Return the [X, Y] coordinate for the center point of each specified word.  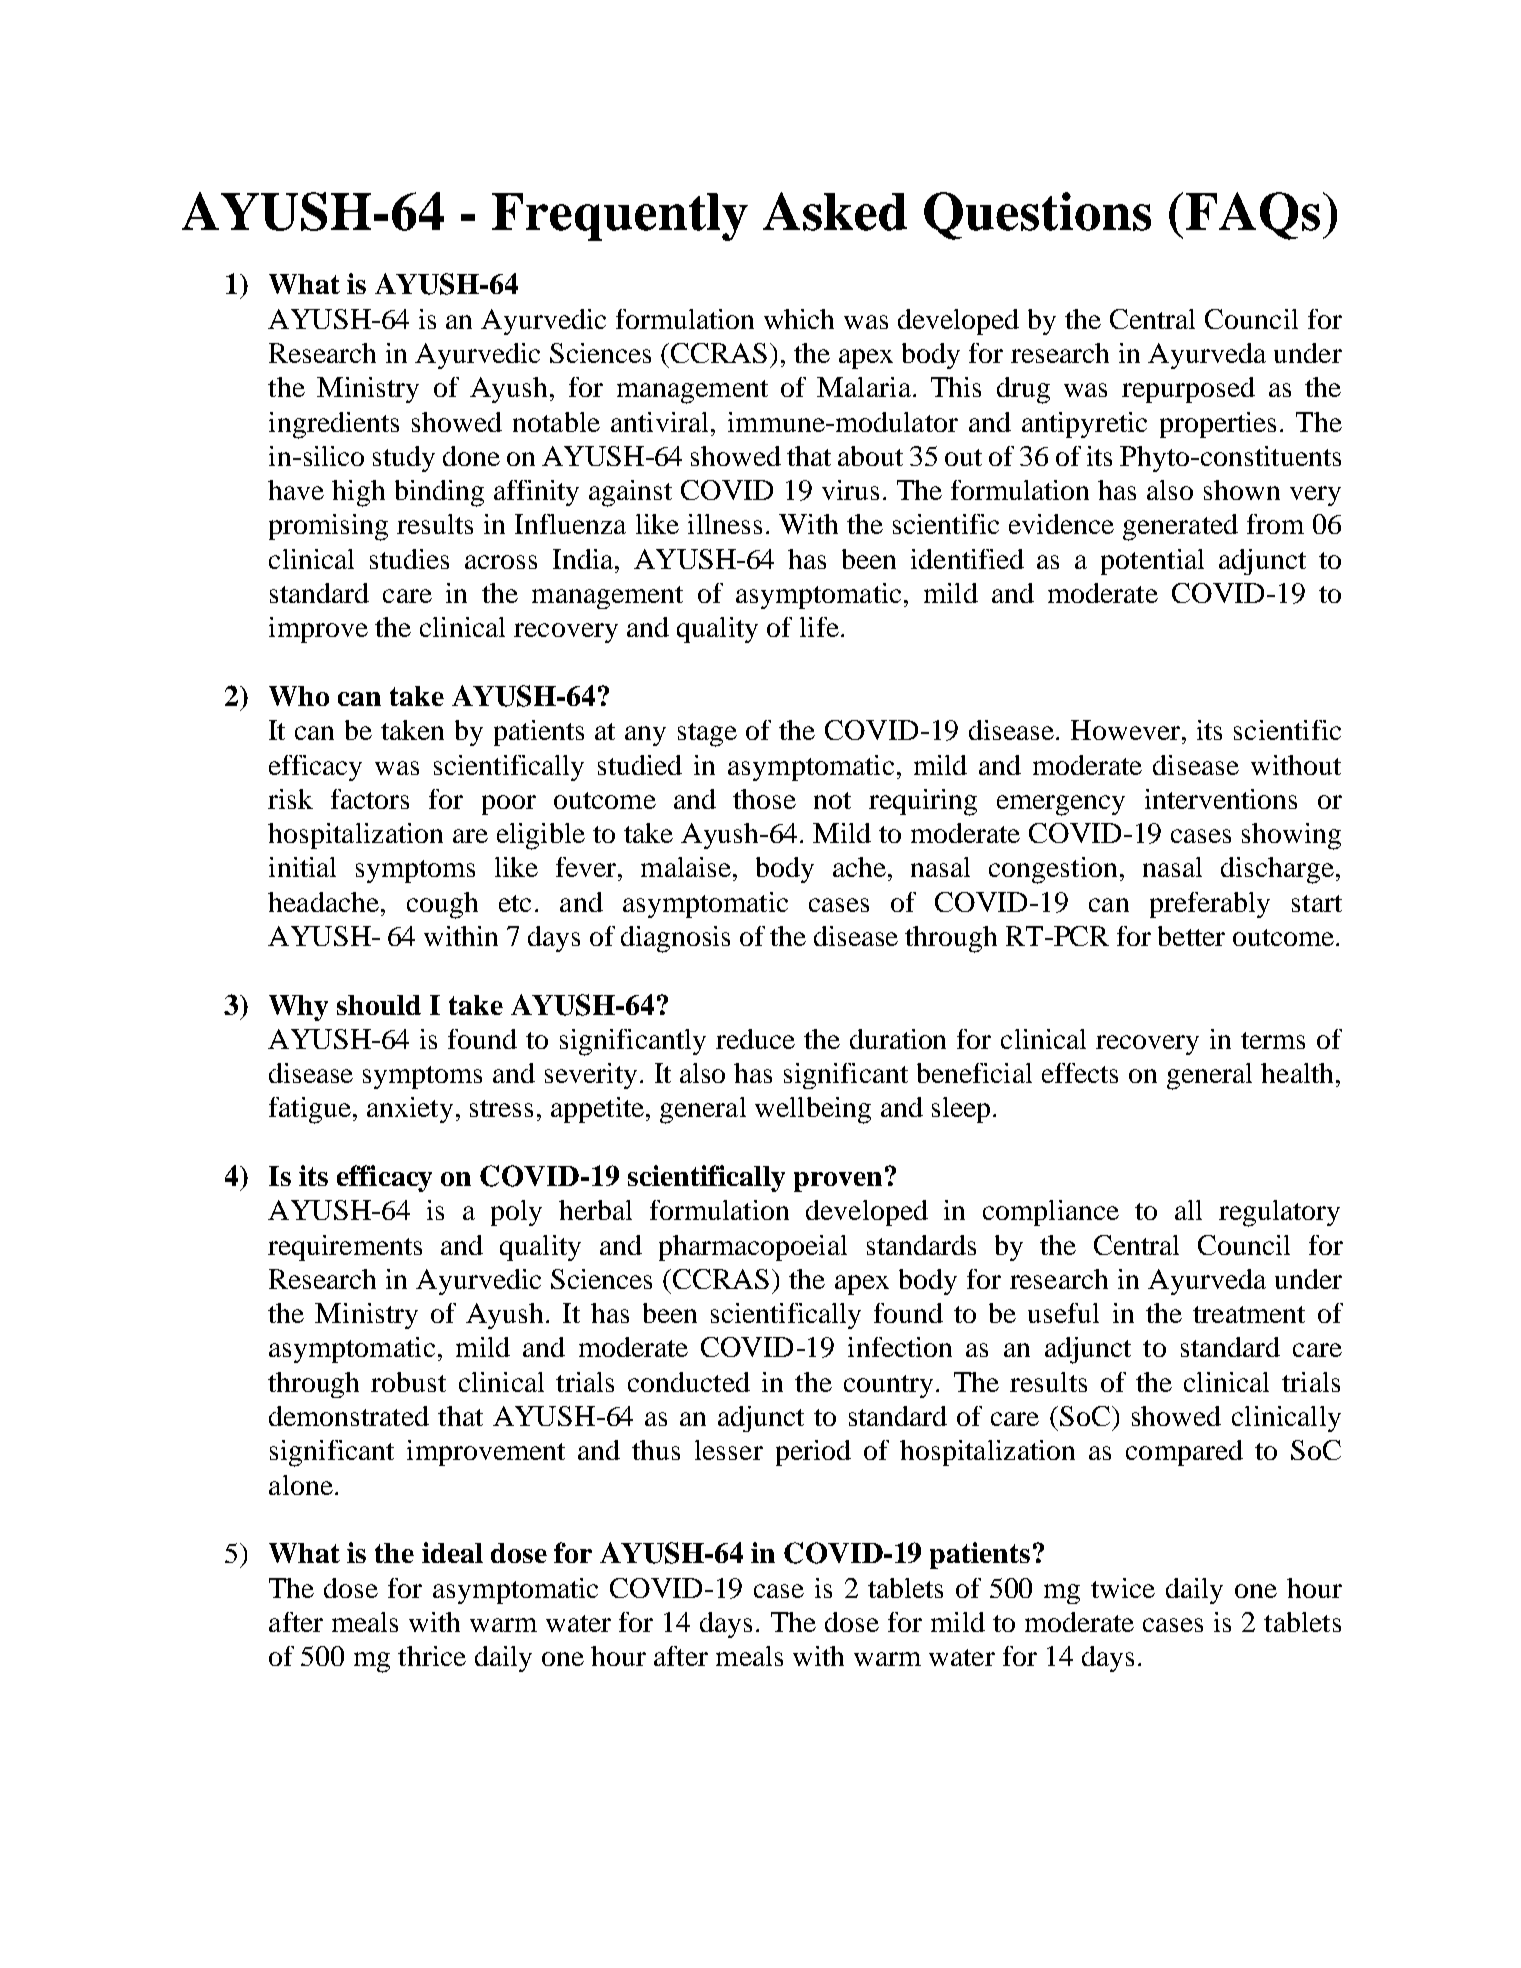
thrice [432, 1656]
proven [838, 1182]
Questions [1037, 216]
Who [299, 696]
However [1125, 730]
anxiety [410, 1110]
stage [707, 735]
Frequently [620, 217]
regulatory [1279, 1213]
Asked [835, 211]
